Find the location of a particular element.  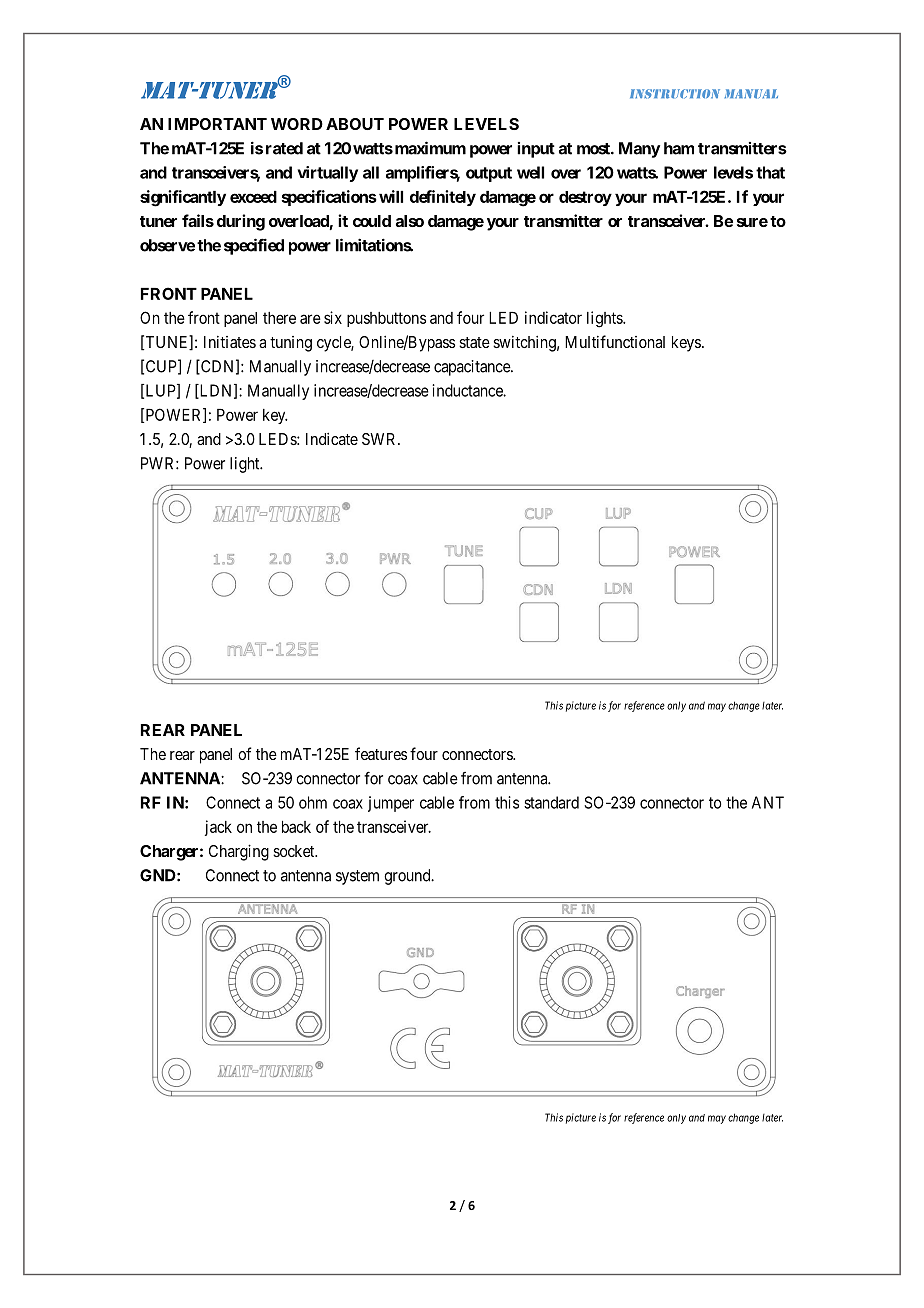

Charging is located at coordinates (239, 852).
